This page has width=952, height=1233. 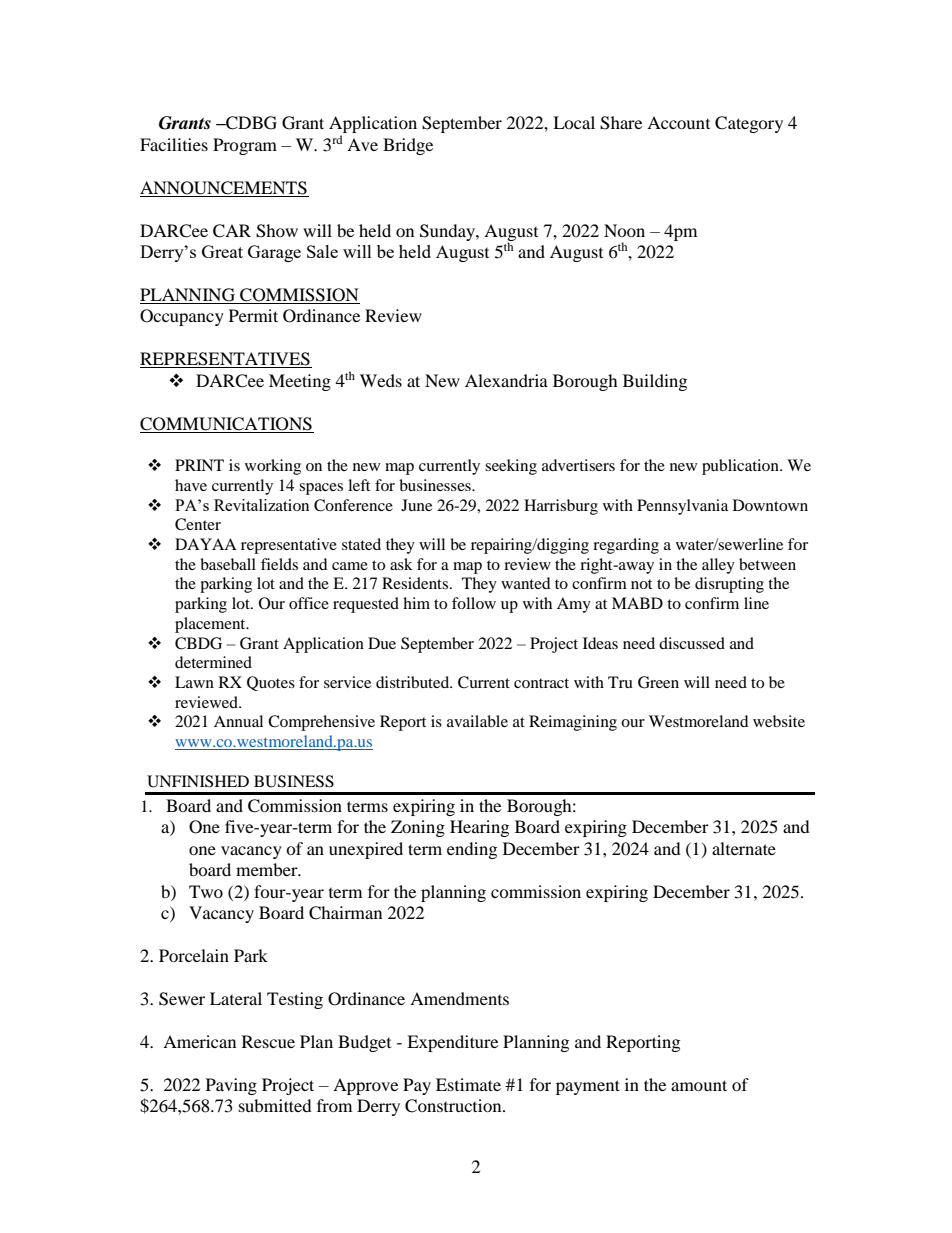 What do you see at coordinates (477, 721) in the page?
I see `available` at bounding box center [477, 721].
